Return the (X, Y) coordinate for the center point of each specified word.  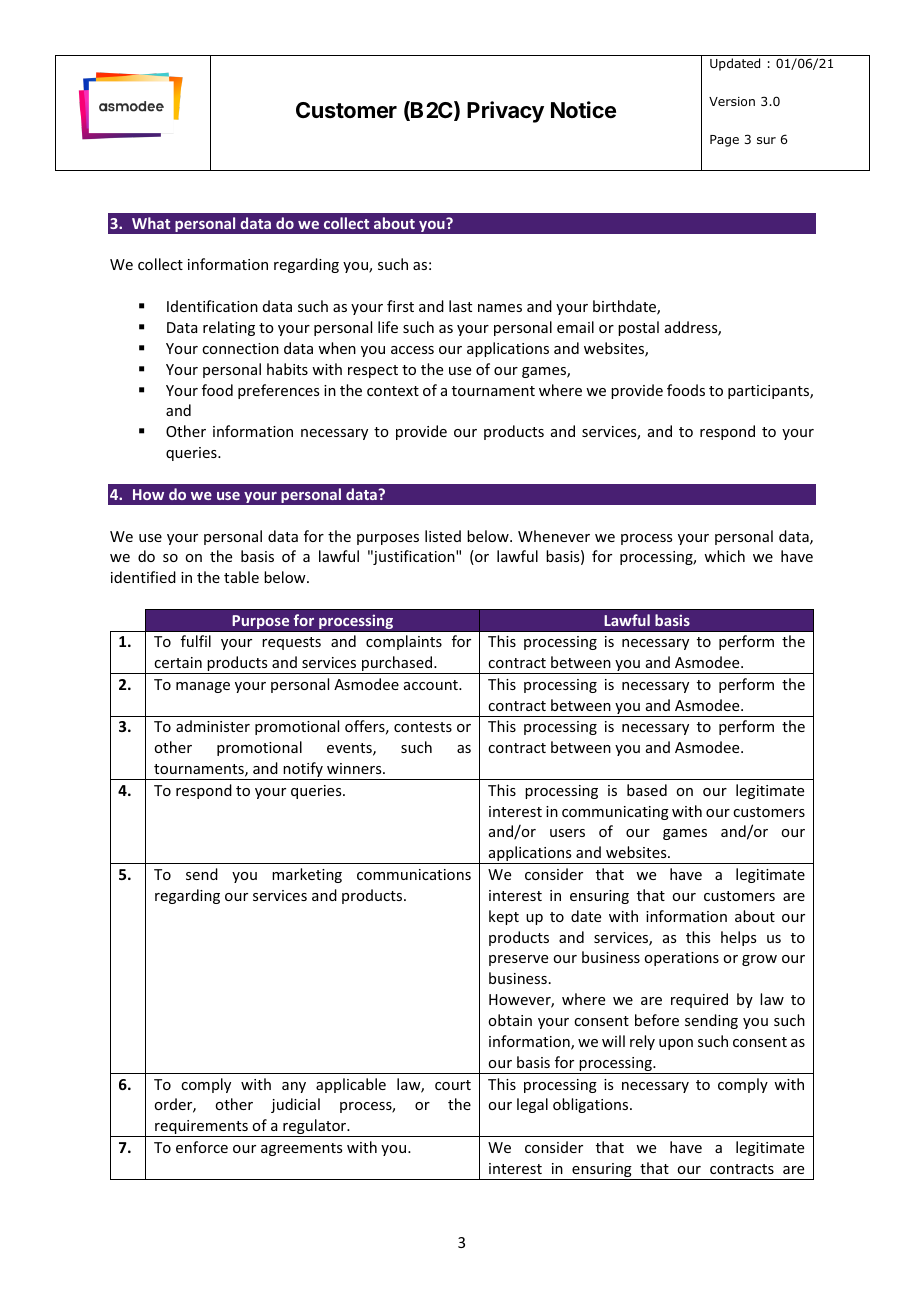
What (151, 223)
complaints (404, 642)
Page (724, 141)
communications (414, 874)
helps (738, 938)
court (453, 1085)
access (412, 350)
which (724, 556)
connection (240, 348)
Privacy (505, 112)
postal (638, 328)
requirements (201, 1128)
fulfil (196, 641)
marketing (307, 875)
